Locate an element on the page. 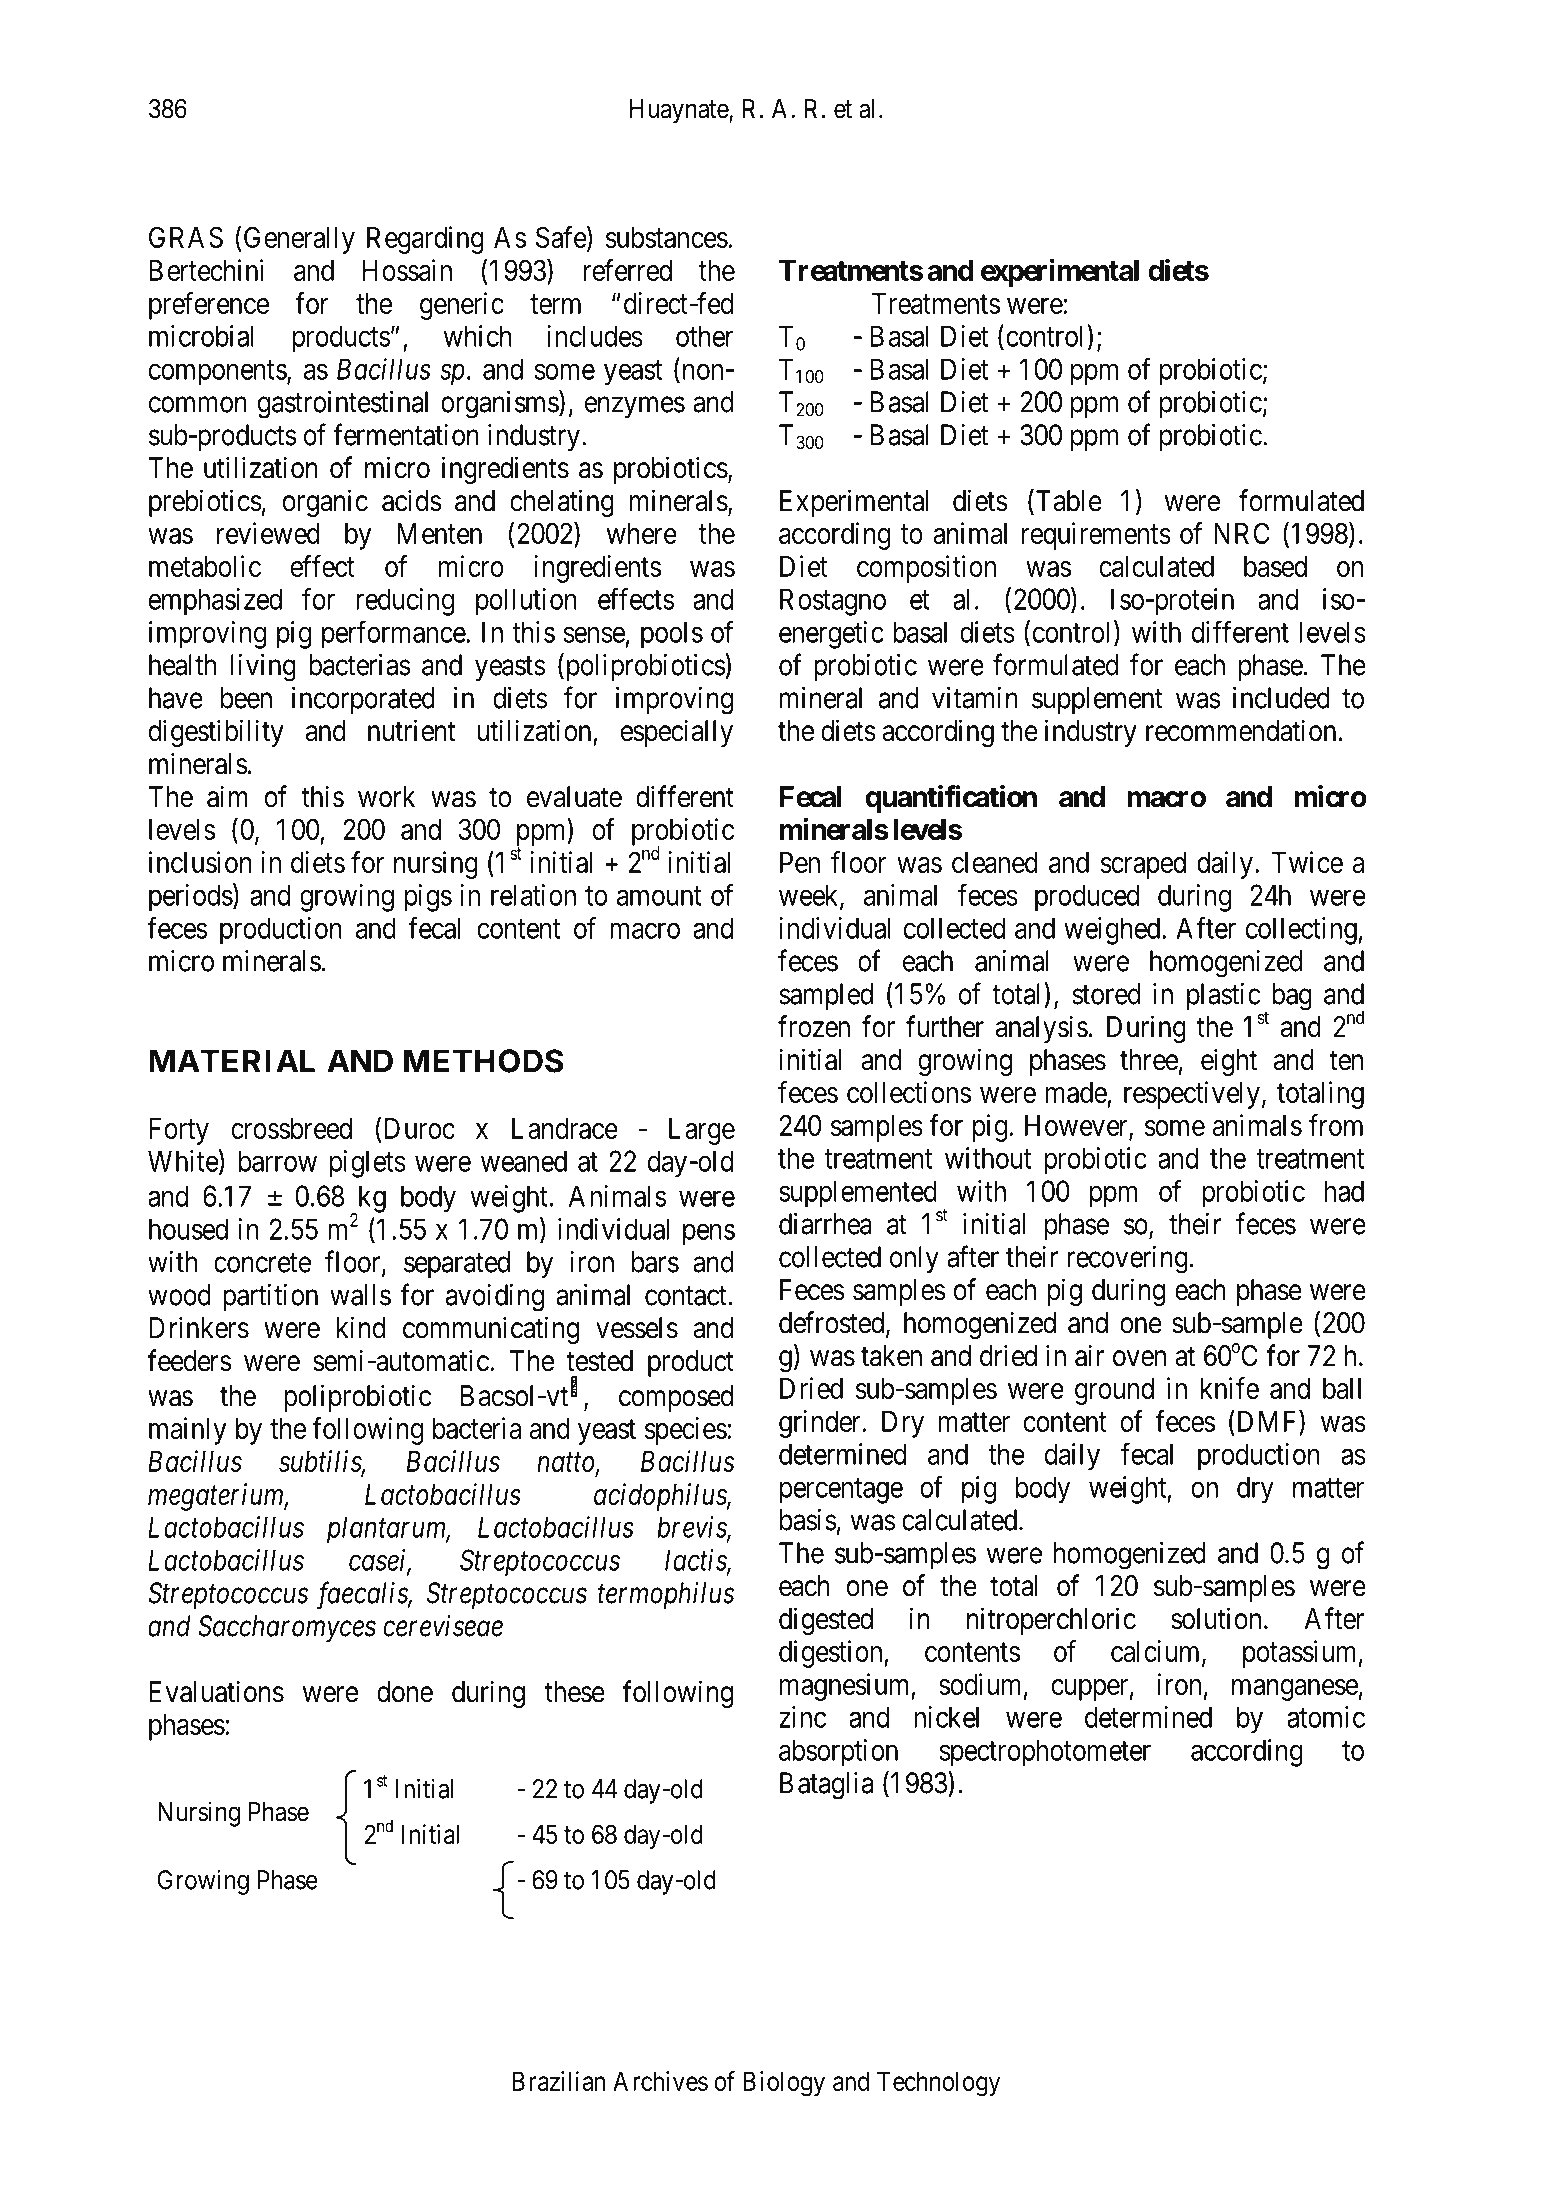 Image resolution: width=1548 pixels, height=2190 pixels. other is located at coordinates (705, 336).
